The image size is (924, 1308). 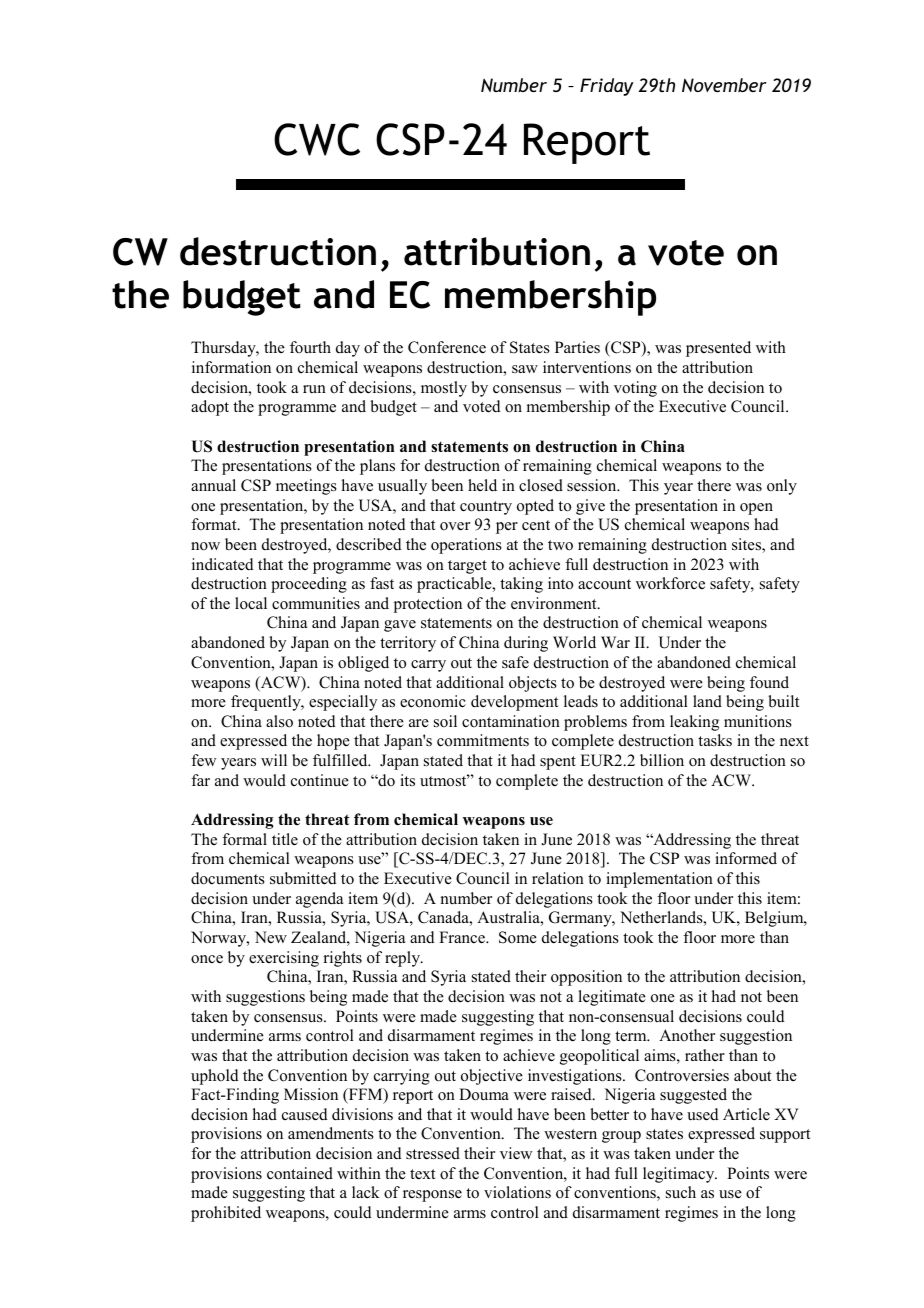 What do you see at coordinates (317, 139) in the image?
I see `CWC` at bounding box center [317, 139].
